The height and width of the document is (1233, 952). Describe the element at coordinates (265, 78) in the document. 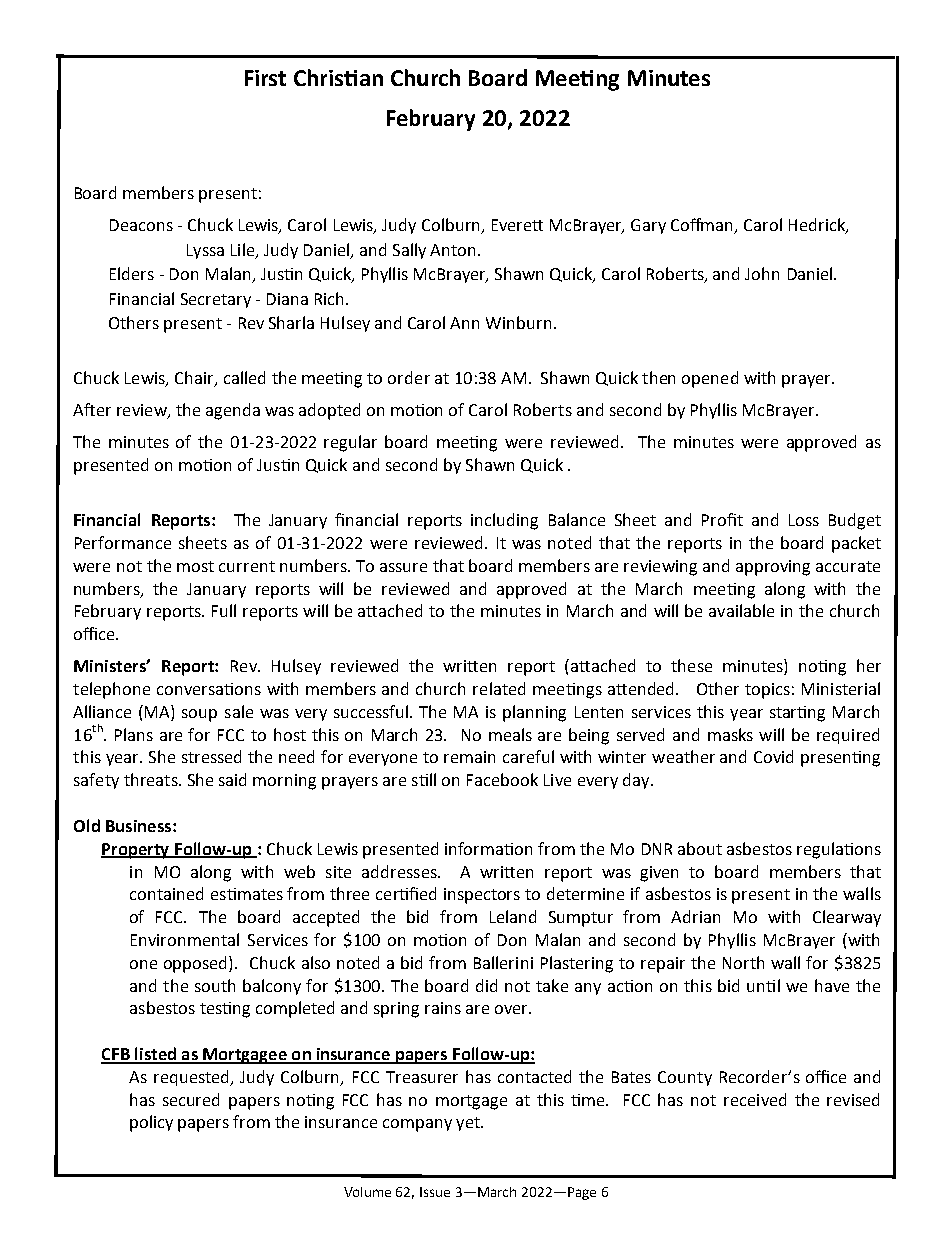

I see `First` at that location.
